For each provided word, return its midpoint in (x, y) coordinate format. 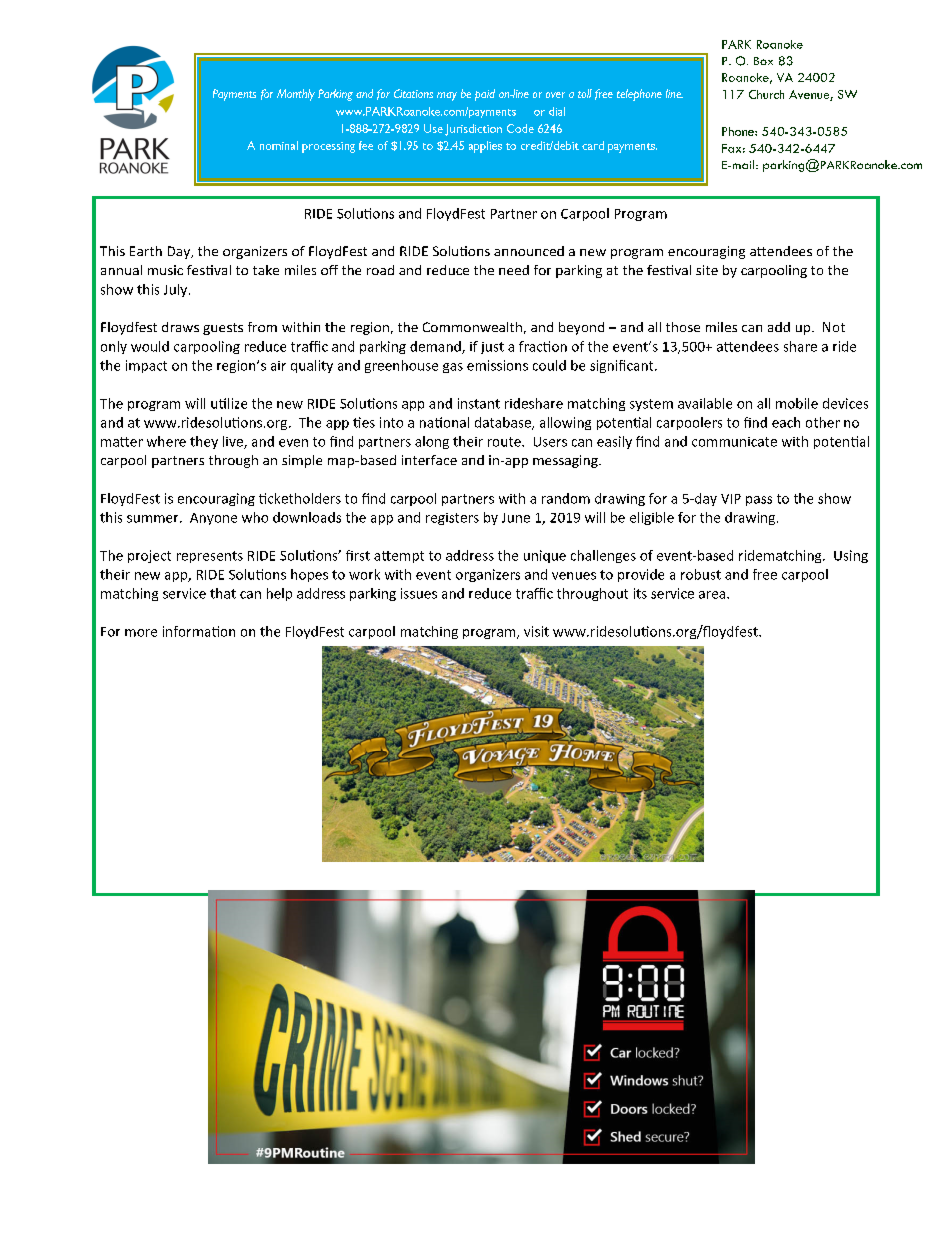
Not (834, 327)
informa (188, 631)
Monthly (296, 95)
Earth (146, 251)
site (707, 270)
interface (429, 460)
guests (223, 329)
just (492, 348)
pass (759, 501)
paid (485, 95)
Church (766, 94)
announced (529, 251)
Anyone (213, 519)
